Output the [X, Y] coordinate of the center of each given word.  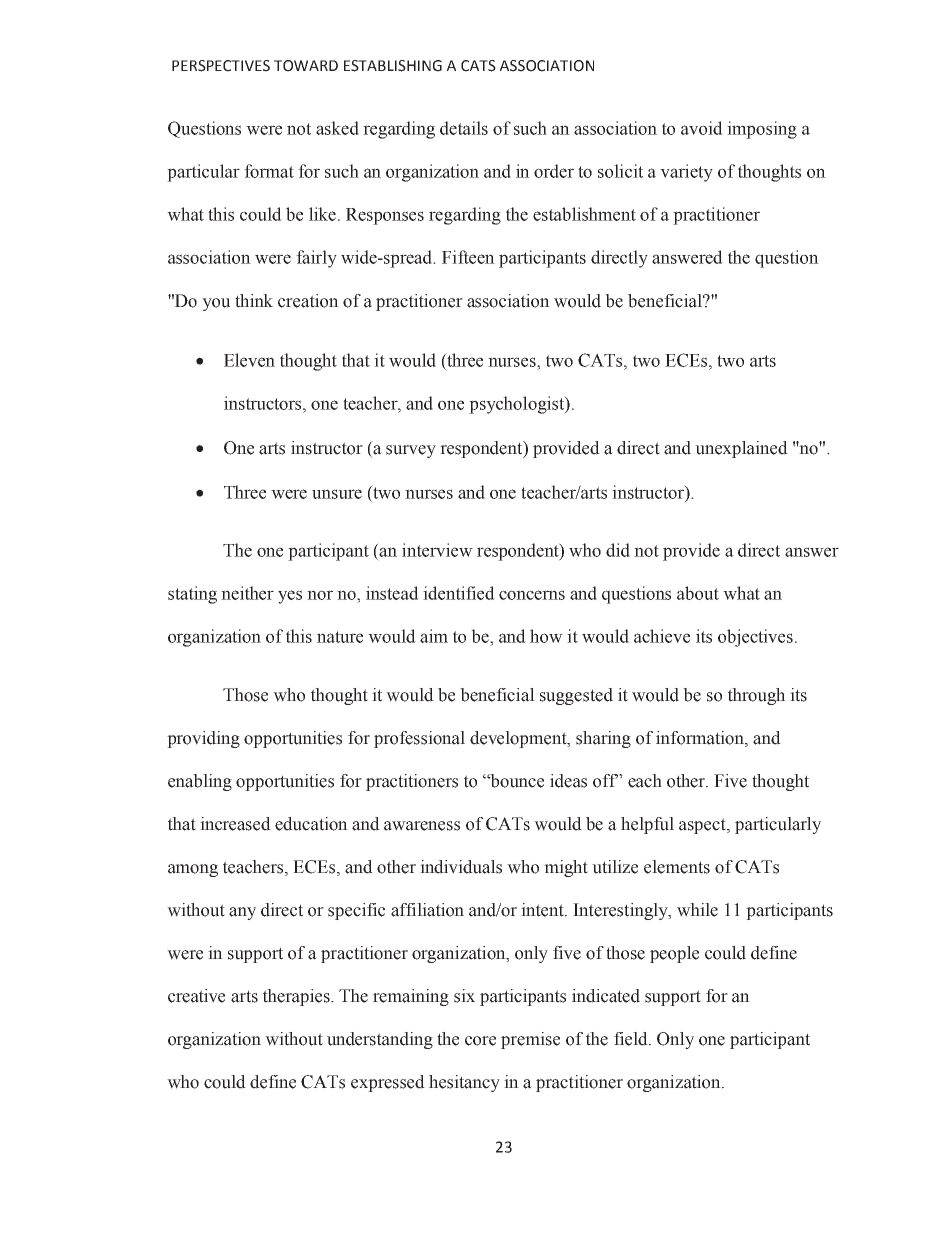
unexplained [741, 449]
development [519, 739]
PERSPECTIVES [221, 66]
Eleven [249, 360]
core [480, 1041]
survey [411, 451]
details [464, 128]
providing [203, 739]
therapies [297, 997]
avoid [702, 128]
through [756, 696]
